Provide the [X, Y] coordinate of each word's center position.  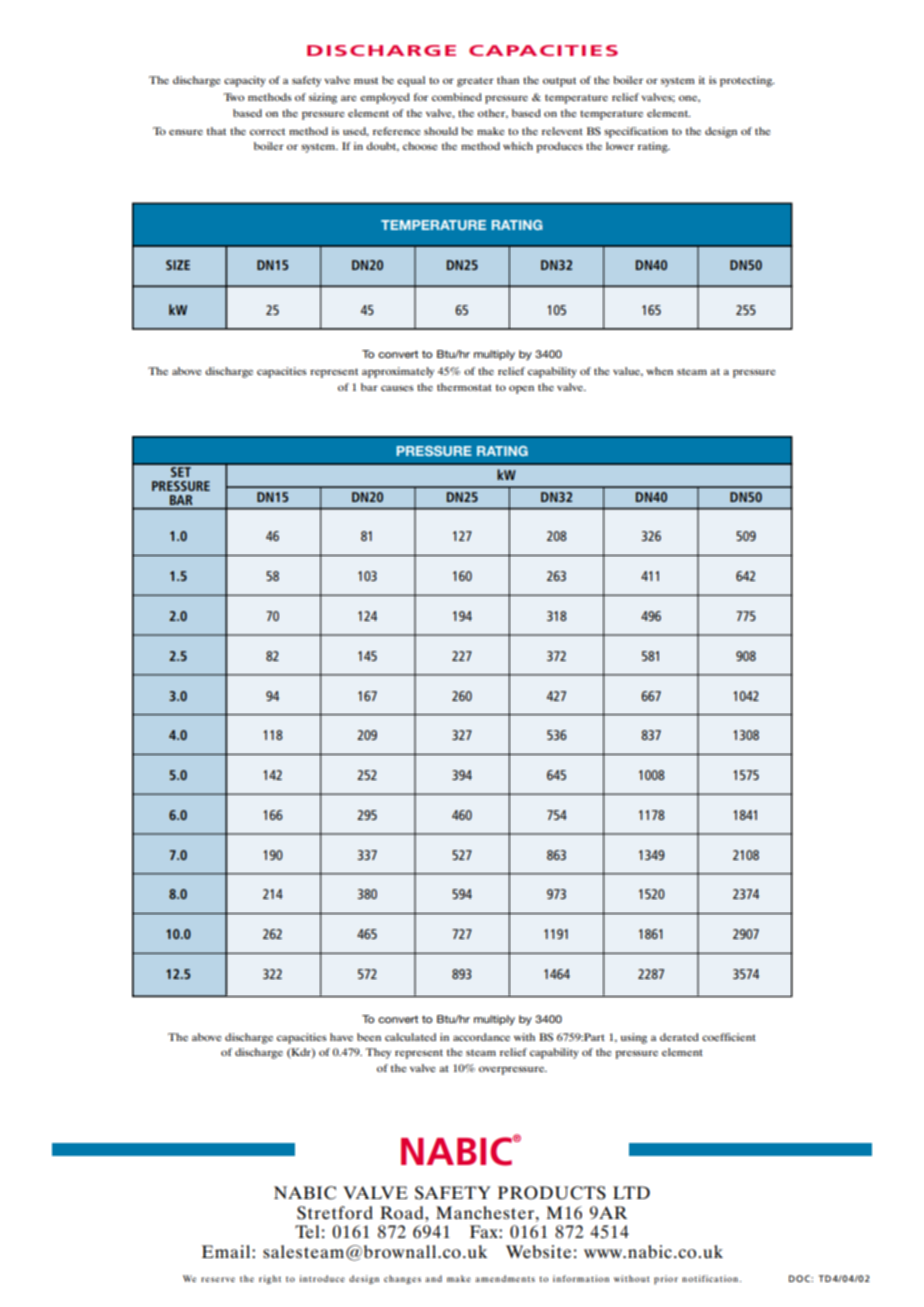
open [521, 389]
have [341, 1037]
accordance [481, 1037]
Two [233, 97]
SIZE [178, 265]
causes [397, 388]
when [659, 371]
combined [457, 97]
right [270, 1279]
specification [636, 132]
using [634, 1038]
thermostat [464, 387]
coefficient [729, 1037]
